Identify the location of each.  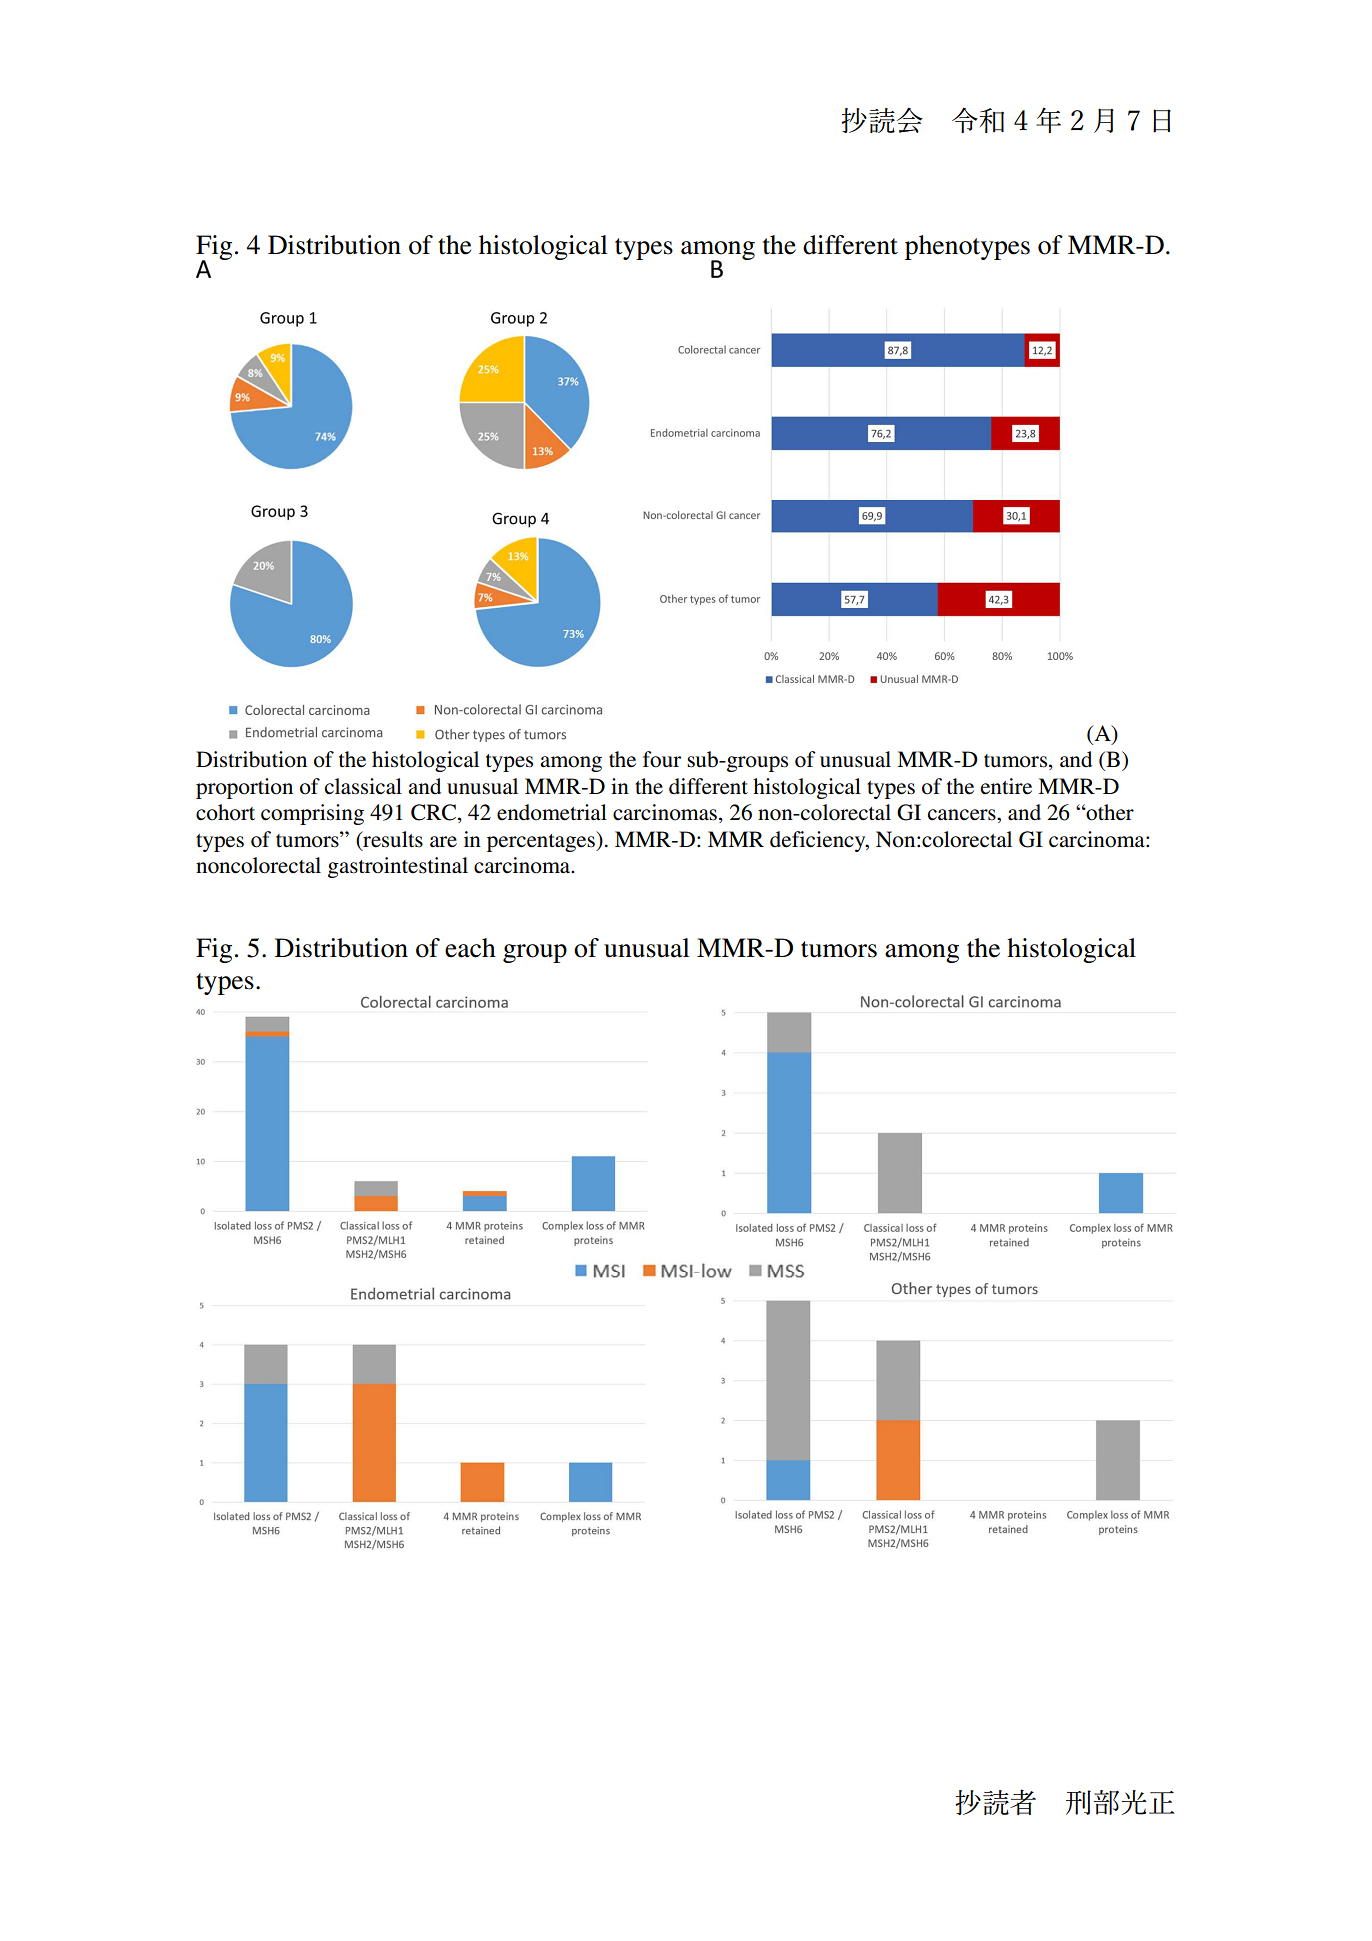
(470, 948).
